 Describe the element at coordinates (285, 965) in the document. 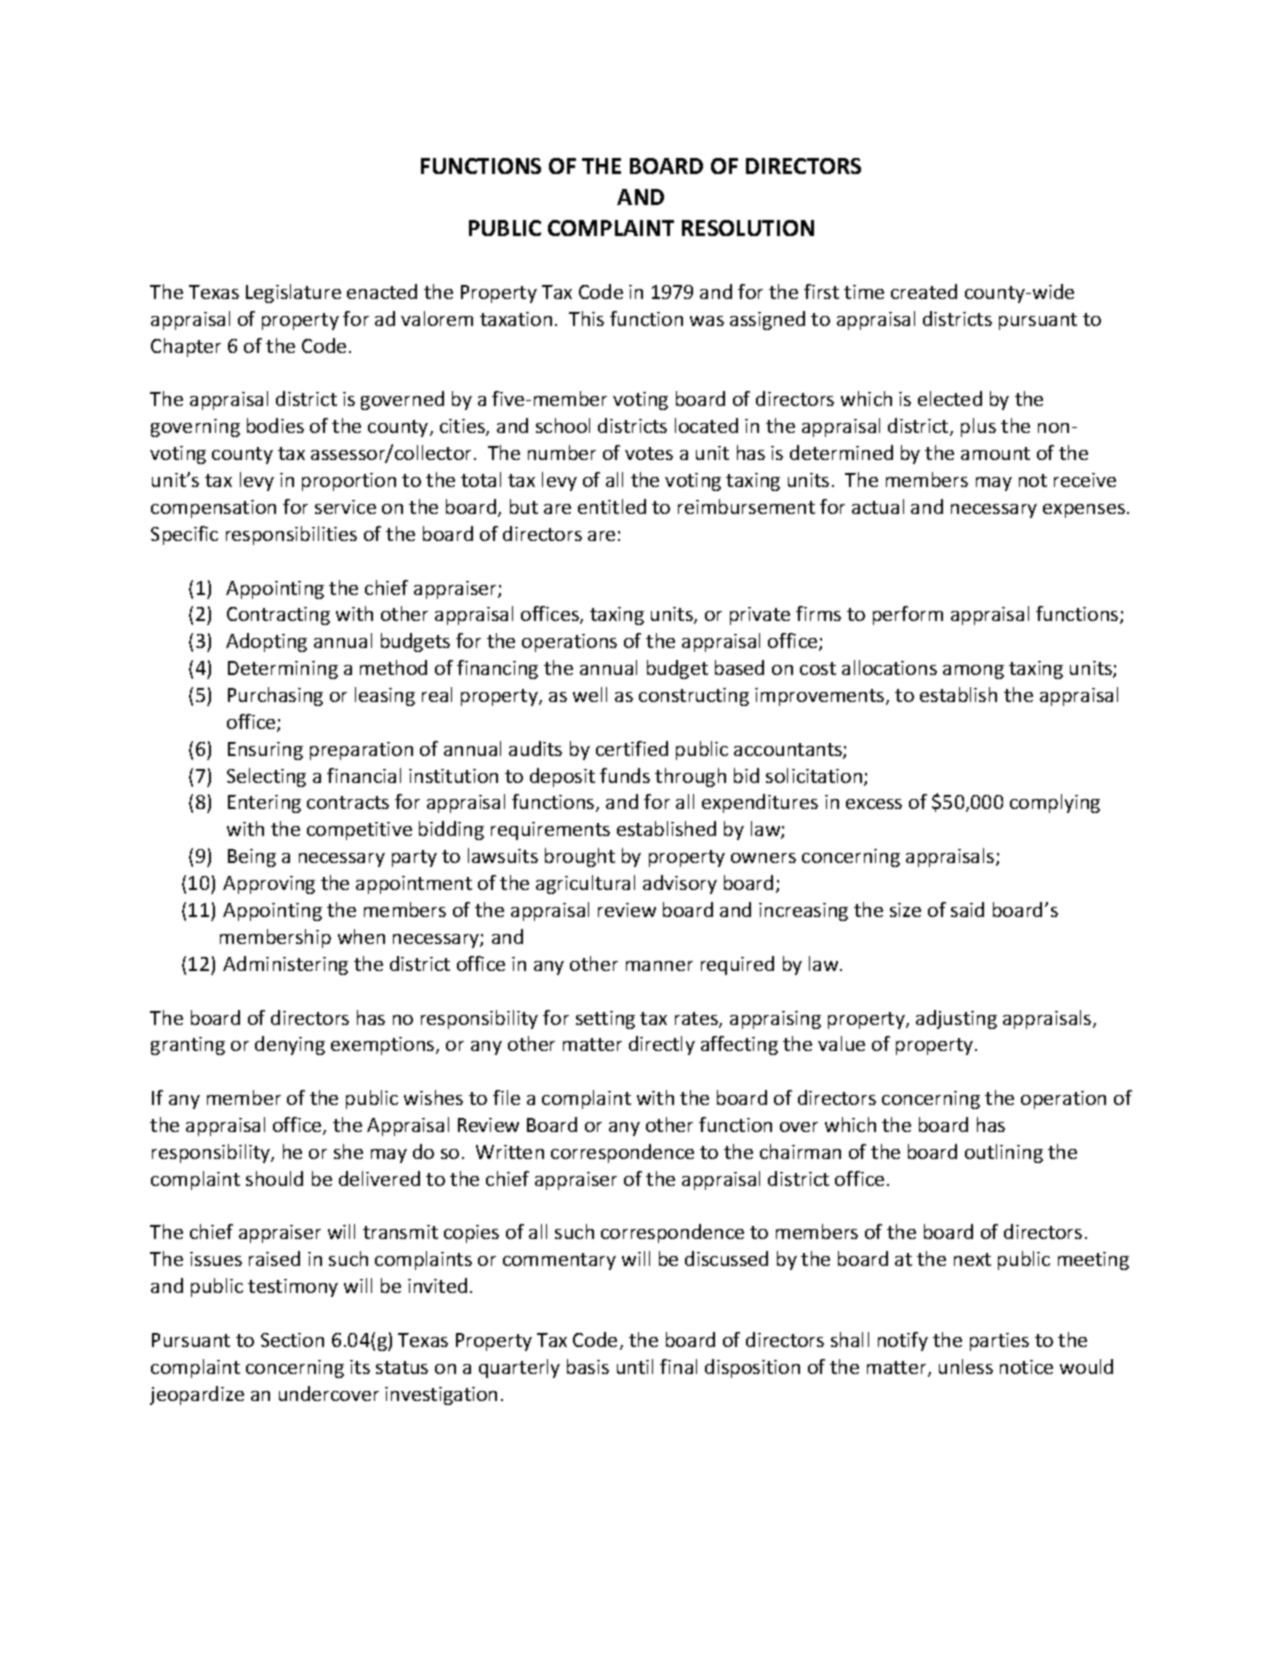

I see `Administering` at that location.
